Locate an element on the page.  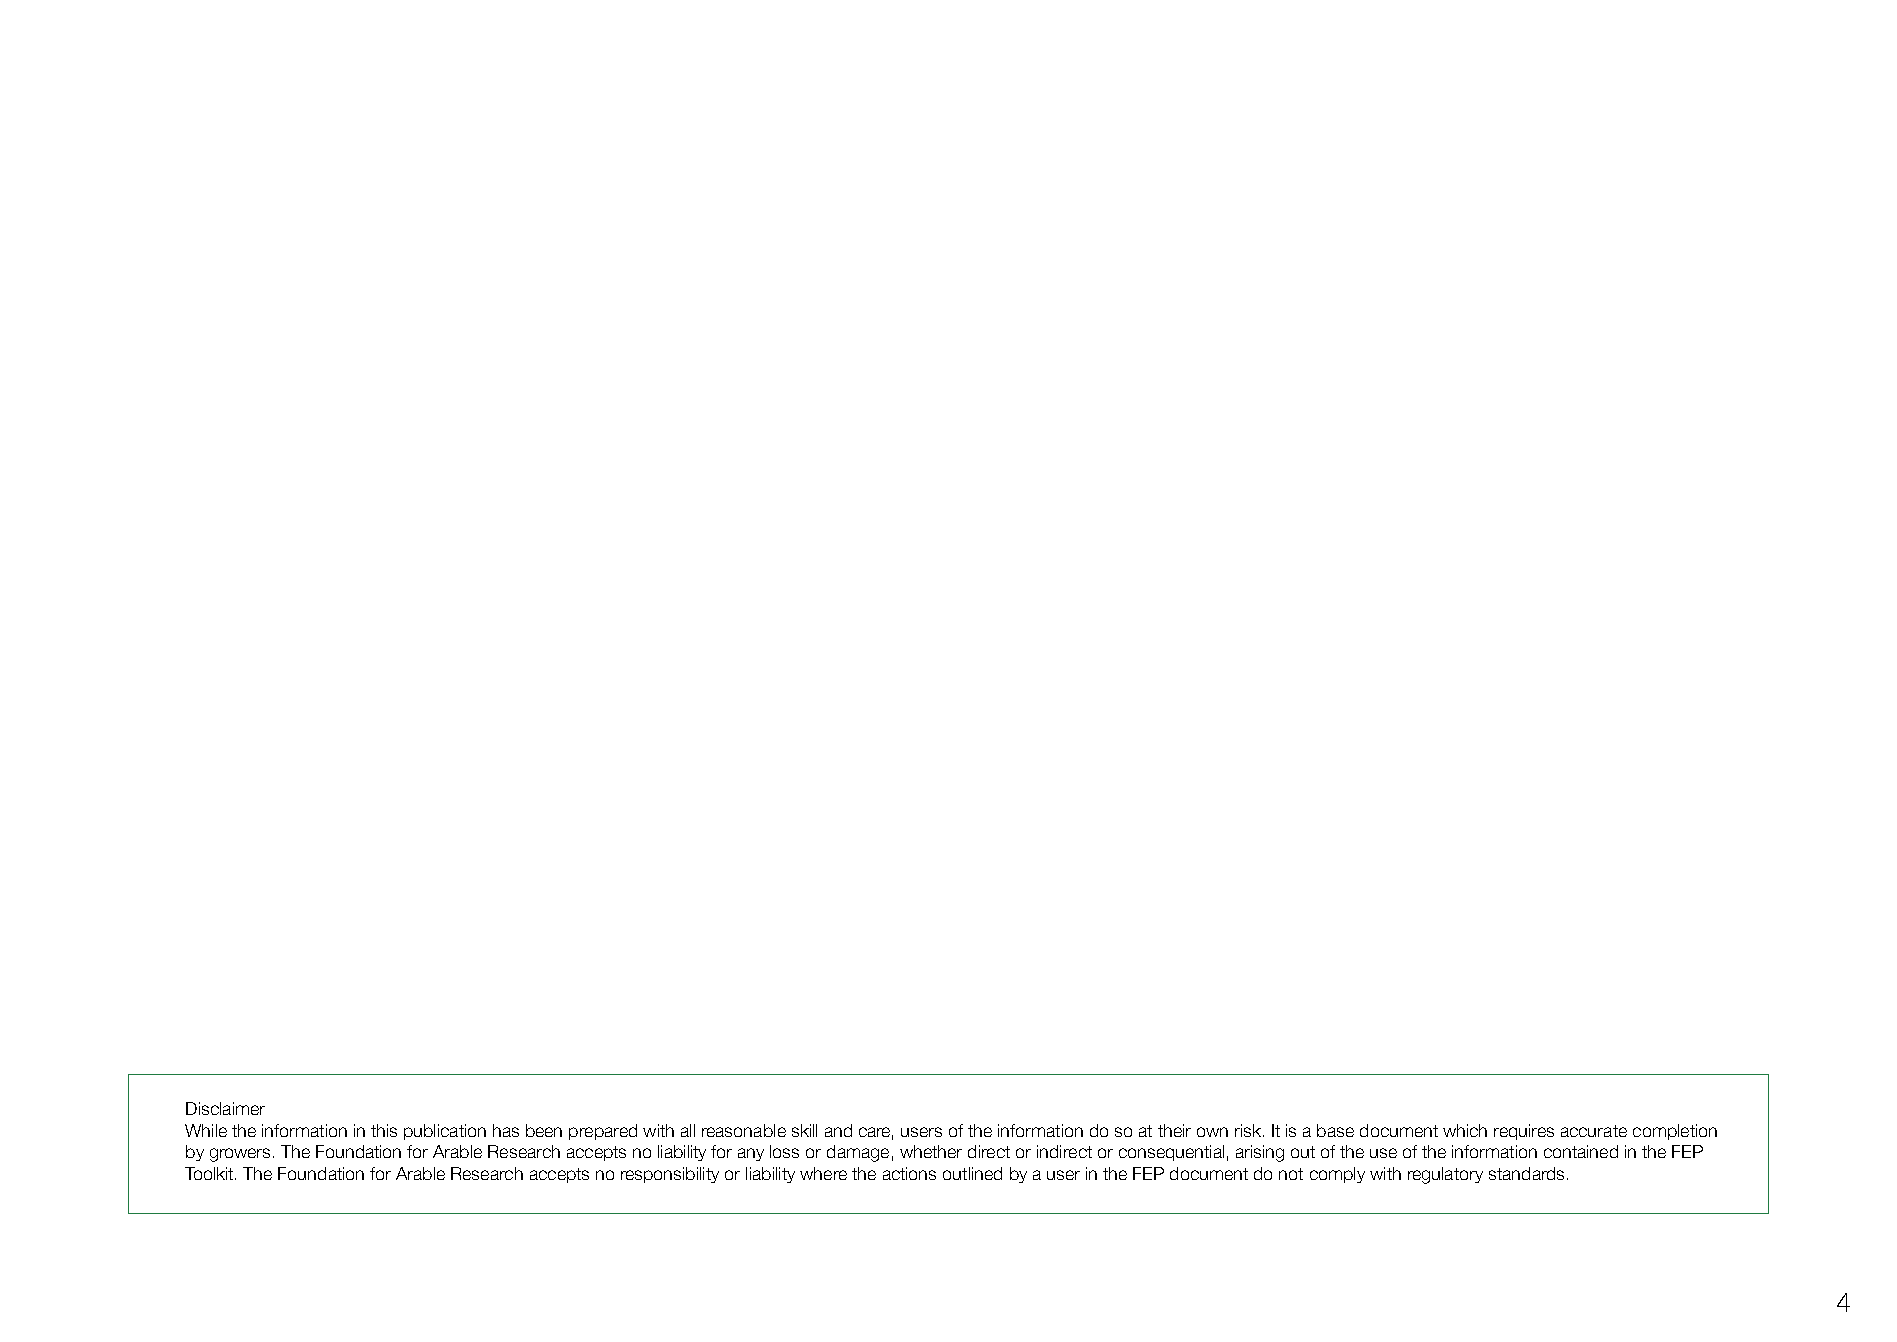
Disclaimer is located at coordinates (225, 1108).
